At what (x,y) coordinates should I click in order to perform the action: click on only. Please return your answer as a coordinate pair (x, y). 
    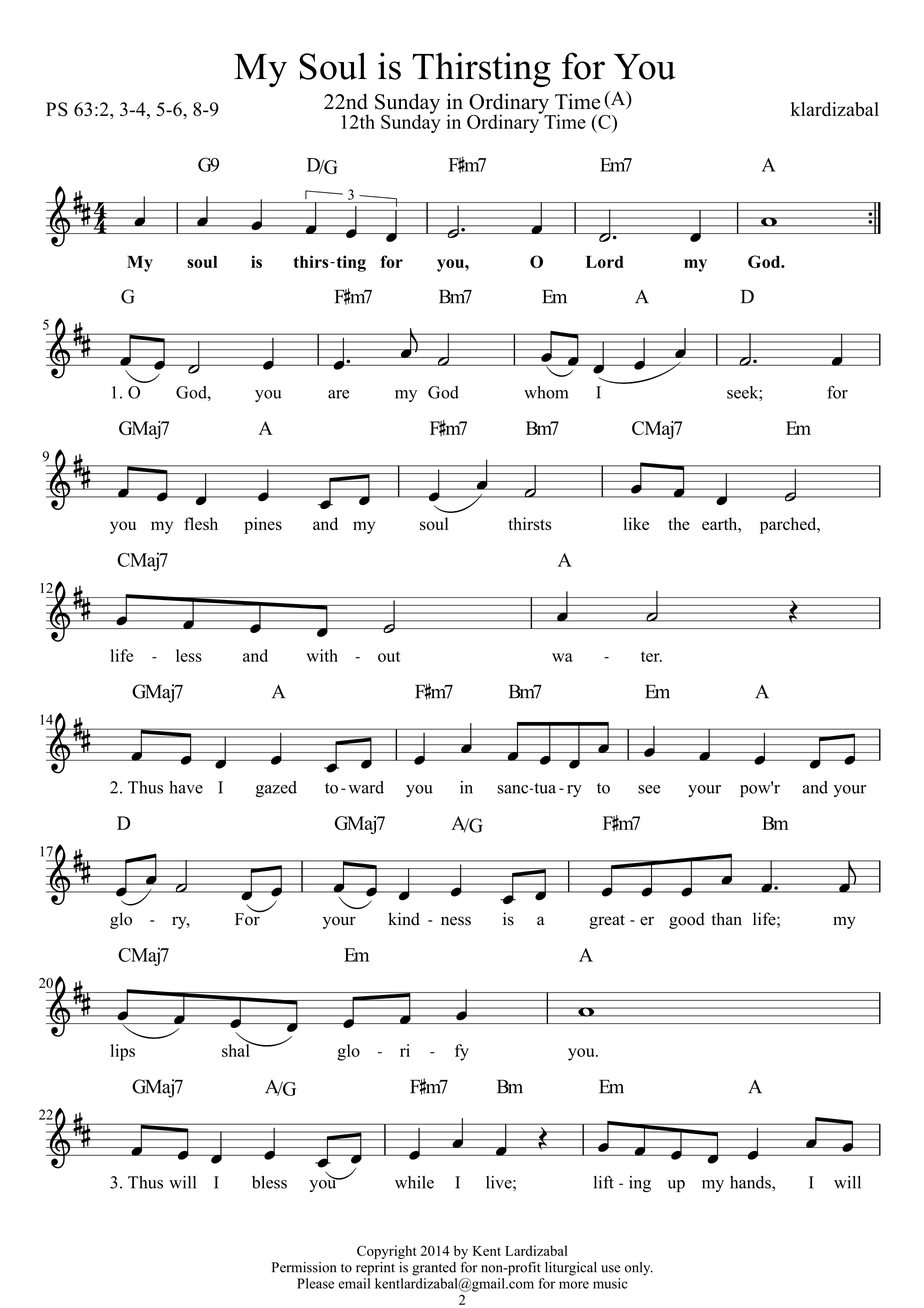
    Looking at the image, I should click on (639, 1269).
